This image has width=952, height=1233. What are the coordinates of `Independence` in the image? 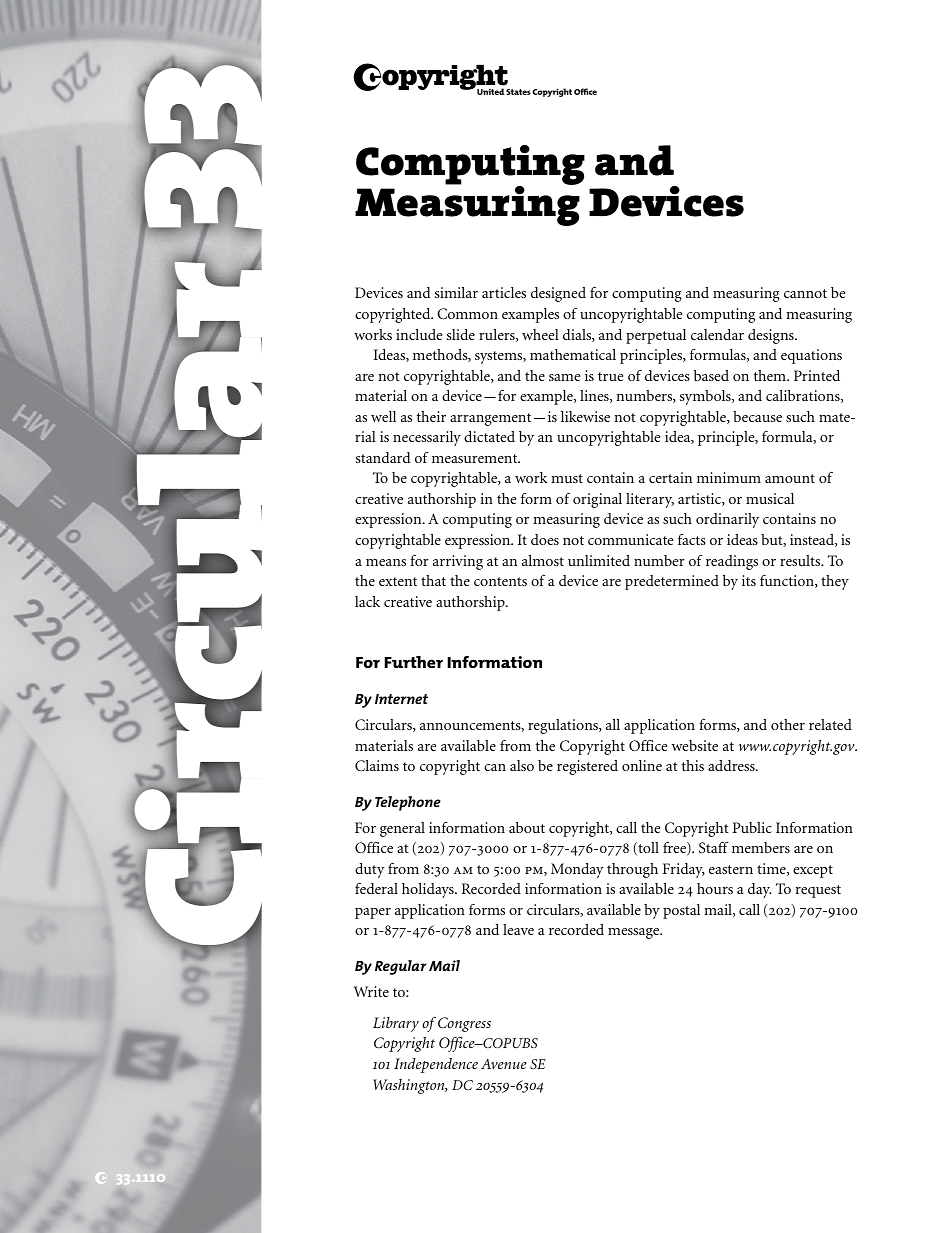 It's located at (436, 1065).
